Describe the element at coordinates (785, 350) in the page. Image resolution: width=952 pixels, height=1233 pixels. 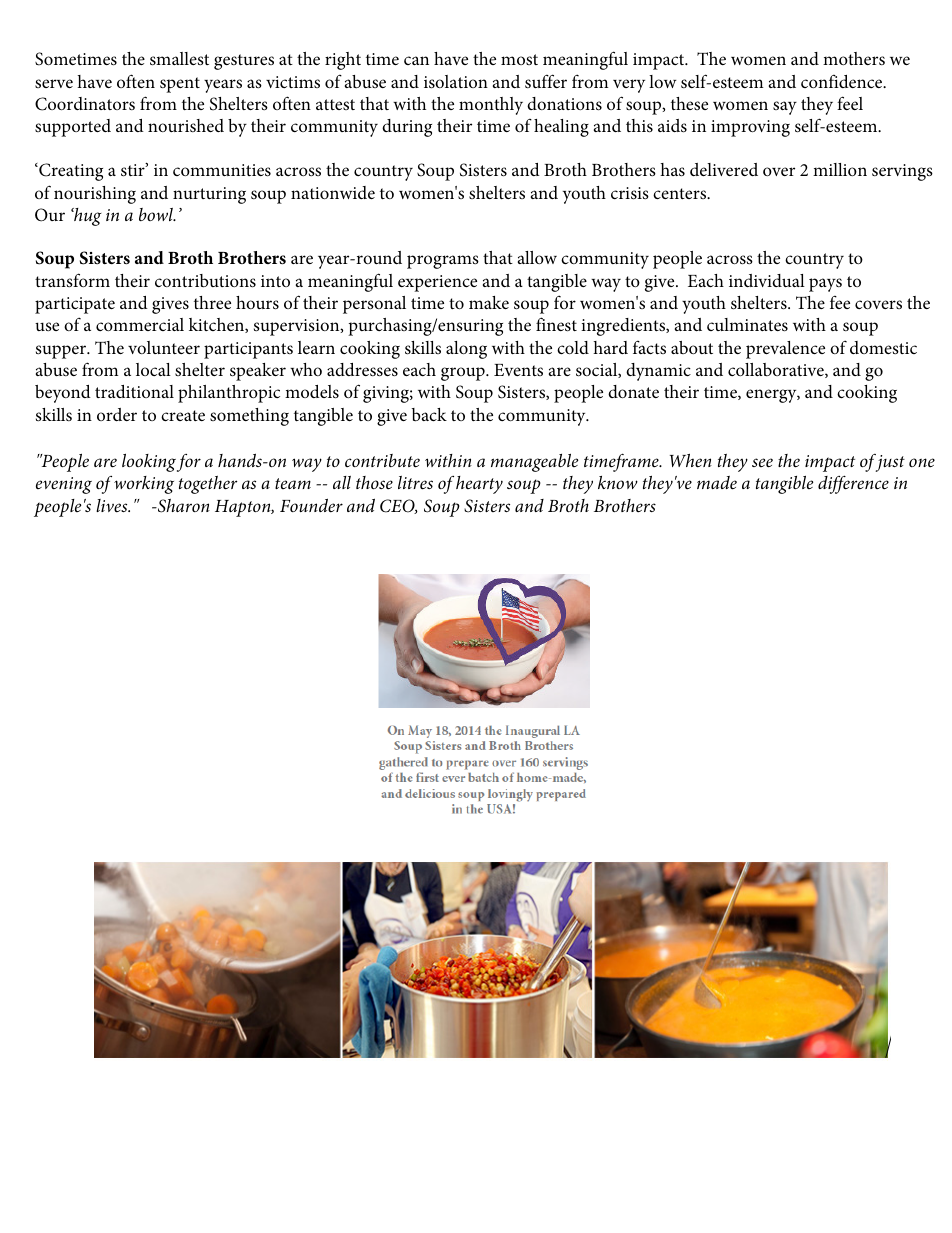
I see `prevalence` at that location.
